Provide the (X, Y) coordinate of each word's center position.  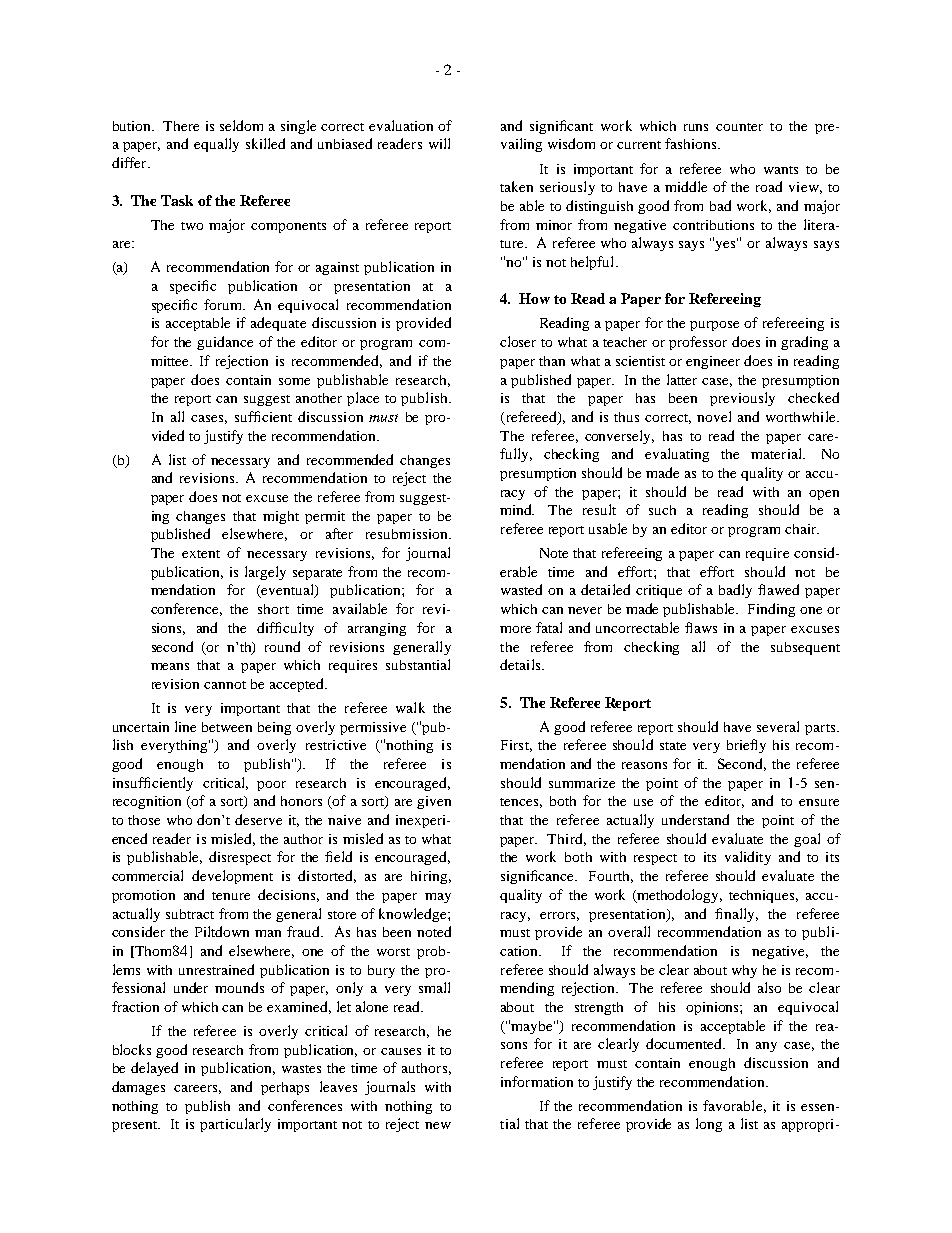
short (273, 609)
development (232, 877)
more (515, 629)
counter (739, 127)
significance (539, 877)
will (439, 143)
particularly (235, 1125)
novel (714, 416)
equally (216, 145)
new (438, 1125)
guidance (225, 343)
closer (518, 341)
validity (748, 858)
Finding (771, 610)
